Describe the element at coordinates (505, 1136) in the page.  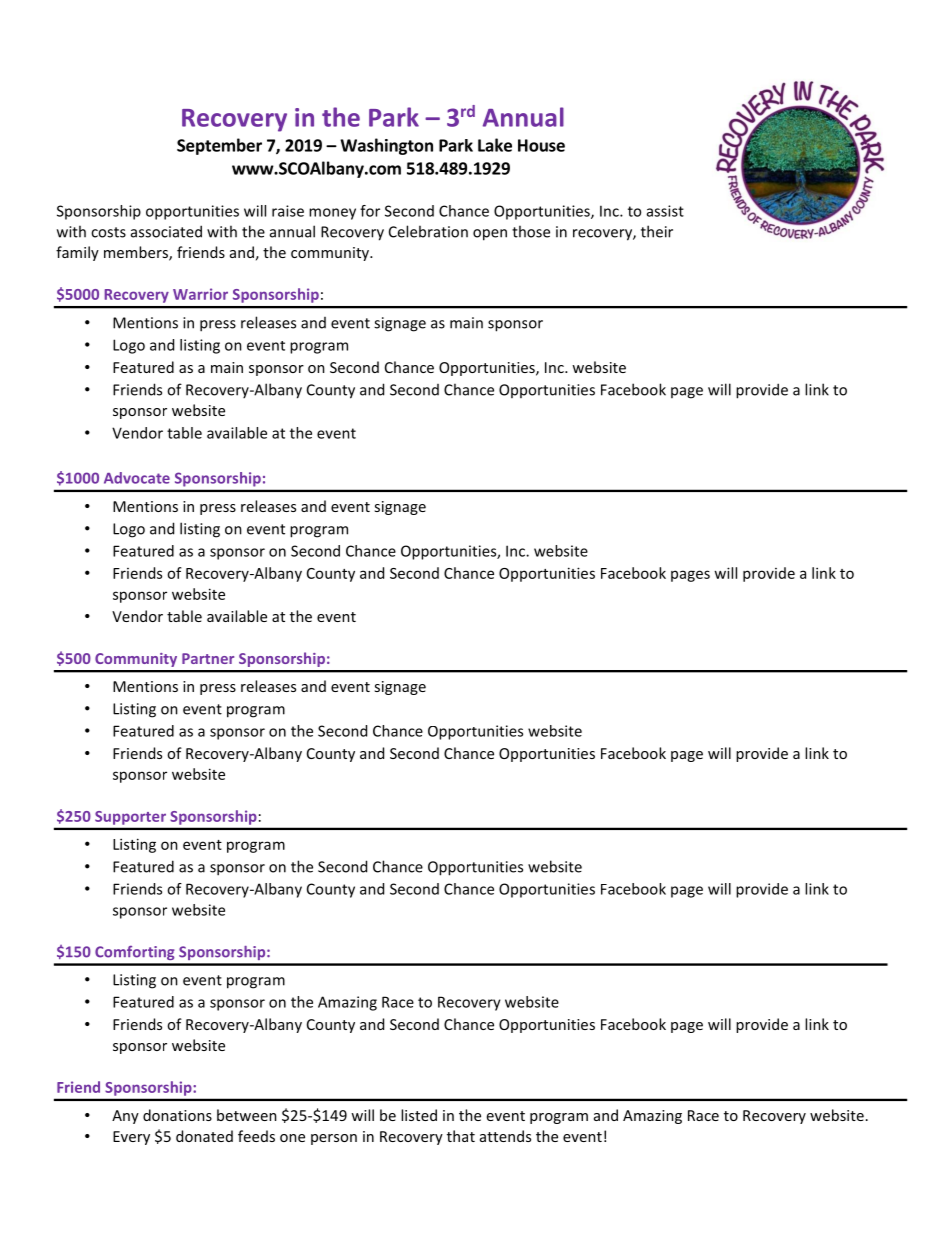
I see `attends` at that location.
